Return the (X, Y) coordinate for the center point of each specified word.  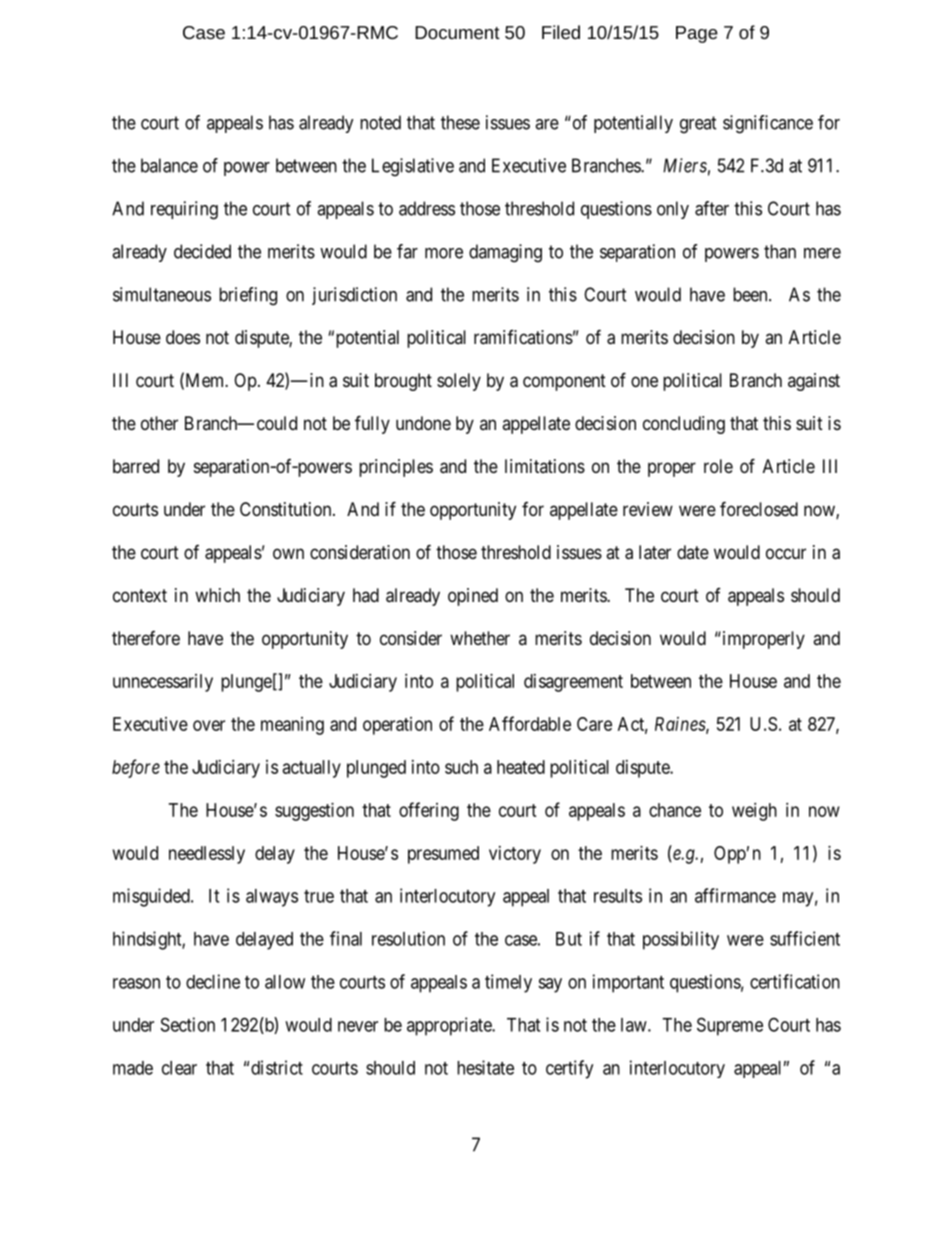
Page (697, 34)
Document (457, 32)
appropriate (450, 1026)
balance (169, 165)
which (217, 595)
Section (188, 1024)
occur (786, 553)
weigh (754, 812)
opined (473, 597)
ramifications (523, 337)
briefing (248, 296)
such (461, 767)
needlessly (207, 855)
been (751, 294)
